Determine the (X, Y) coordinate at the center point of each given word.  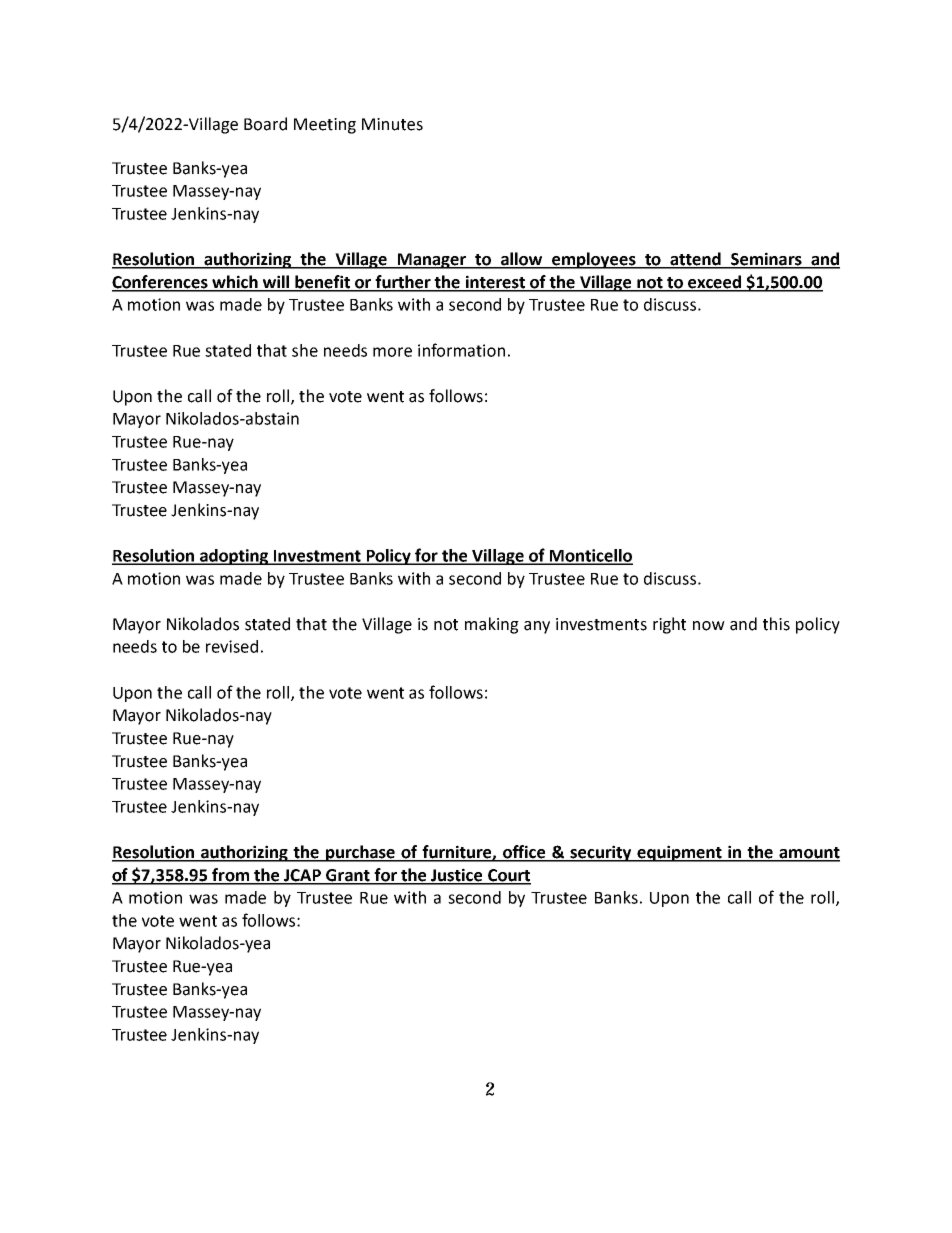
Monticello (590, 556)
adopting (234, 557)
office (524, 853)
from (230, 876)
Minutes (392, 124)
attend (695, 260)
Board (265, 124)
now (709, 626)
